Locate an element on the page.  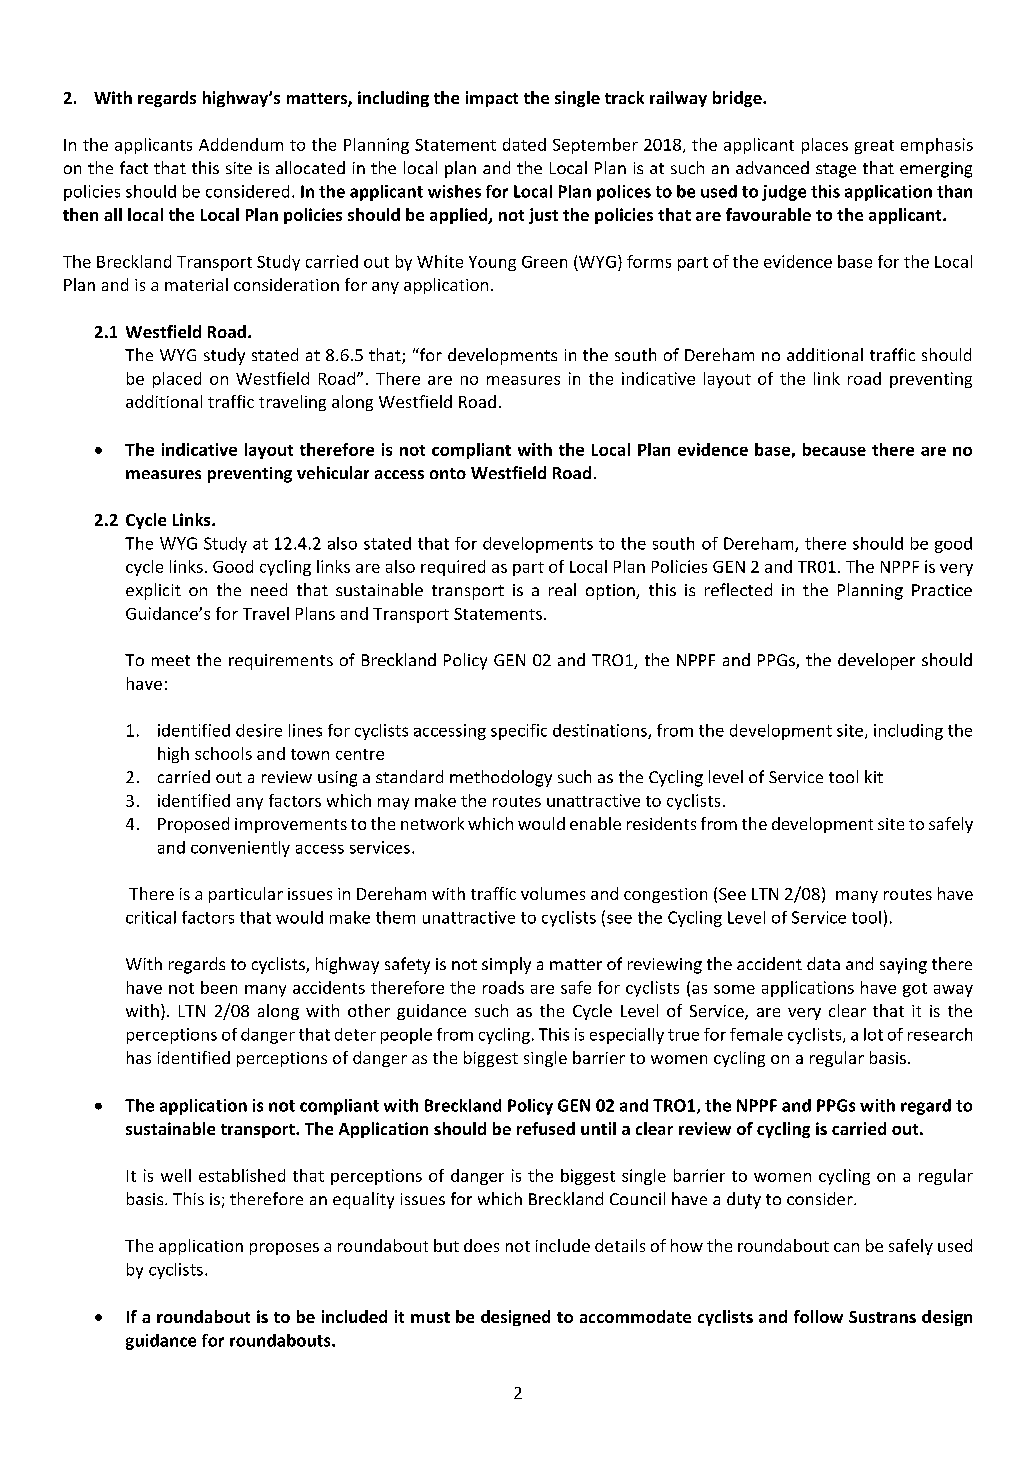
Addendum is located at coordinates (241, 144).
